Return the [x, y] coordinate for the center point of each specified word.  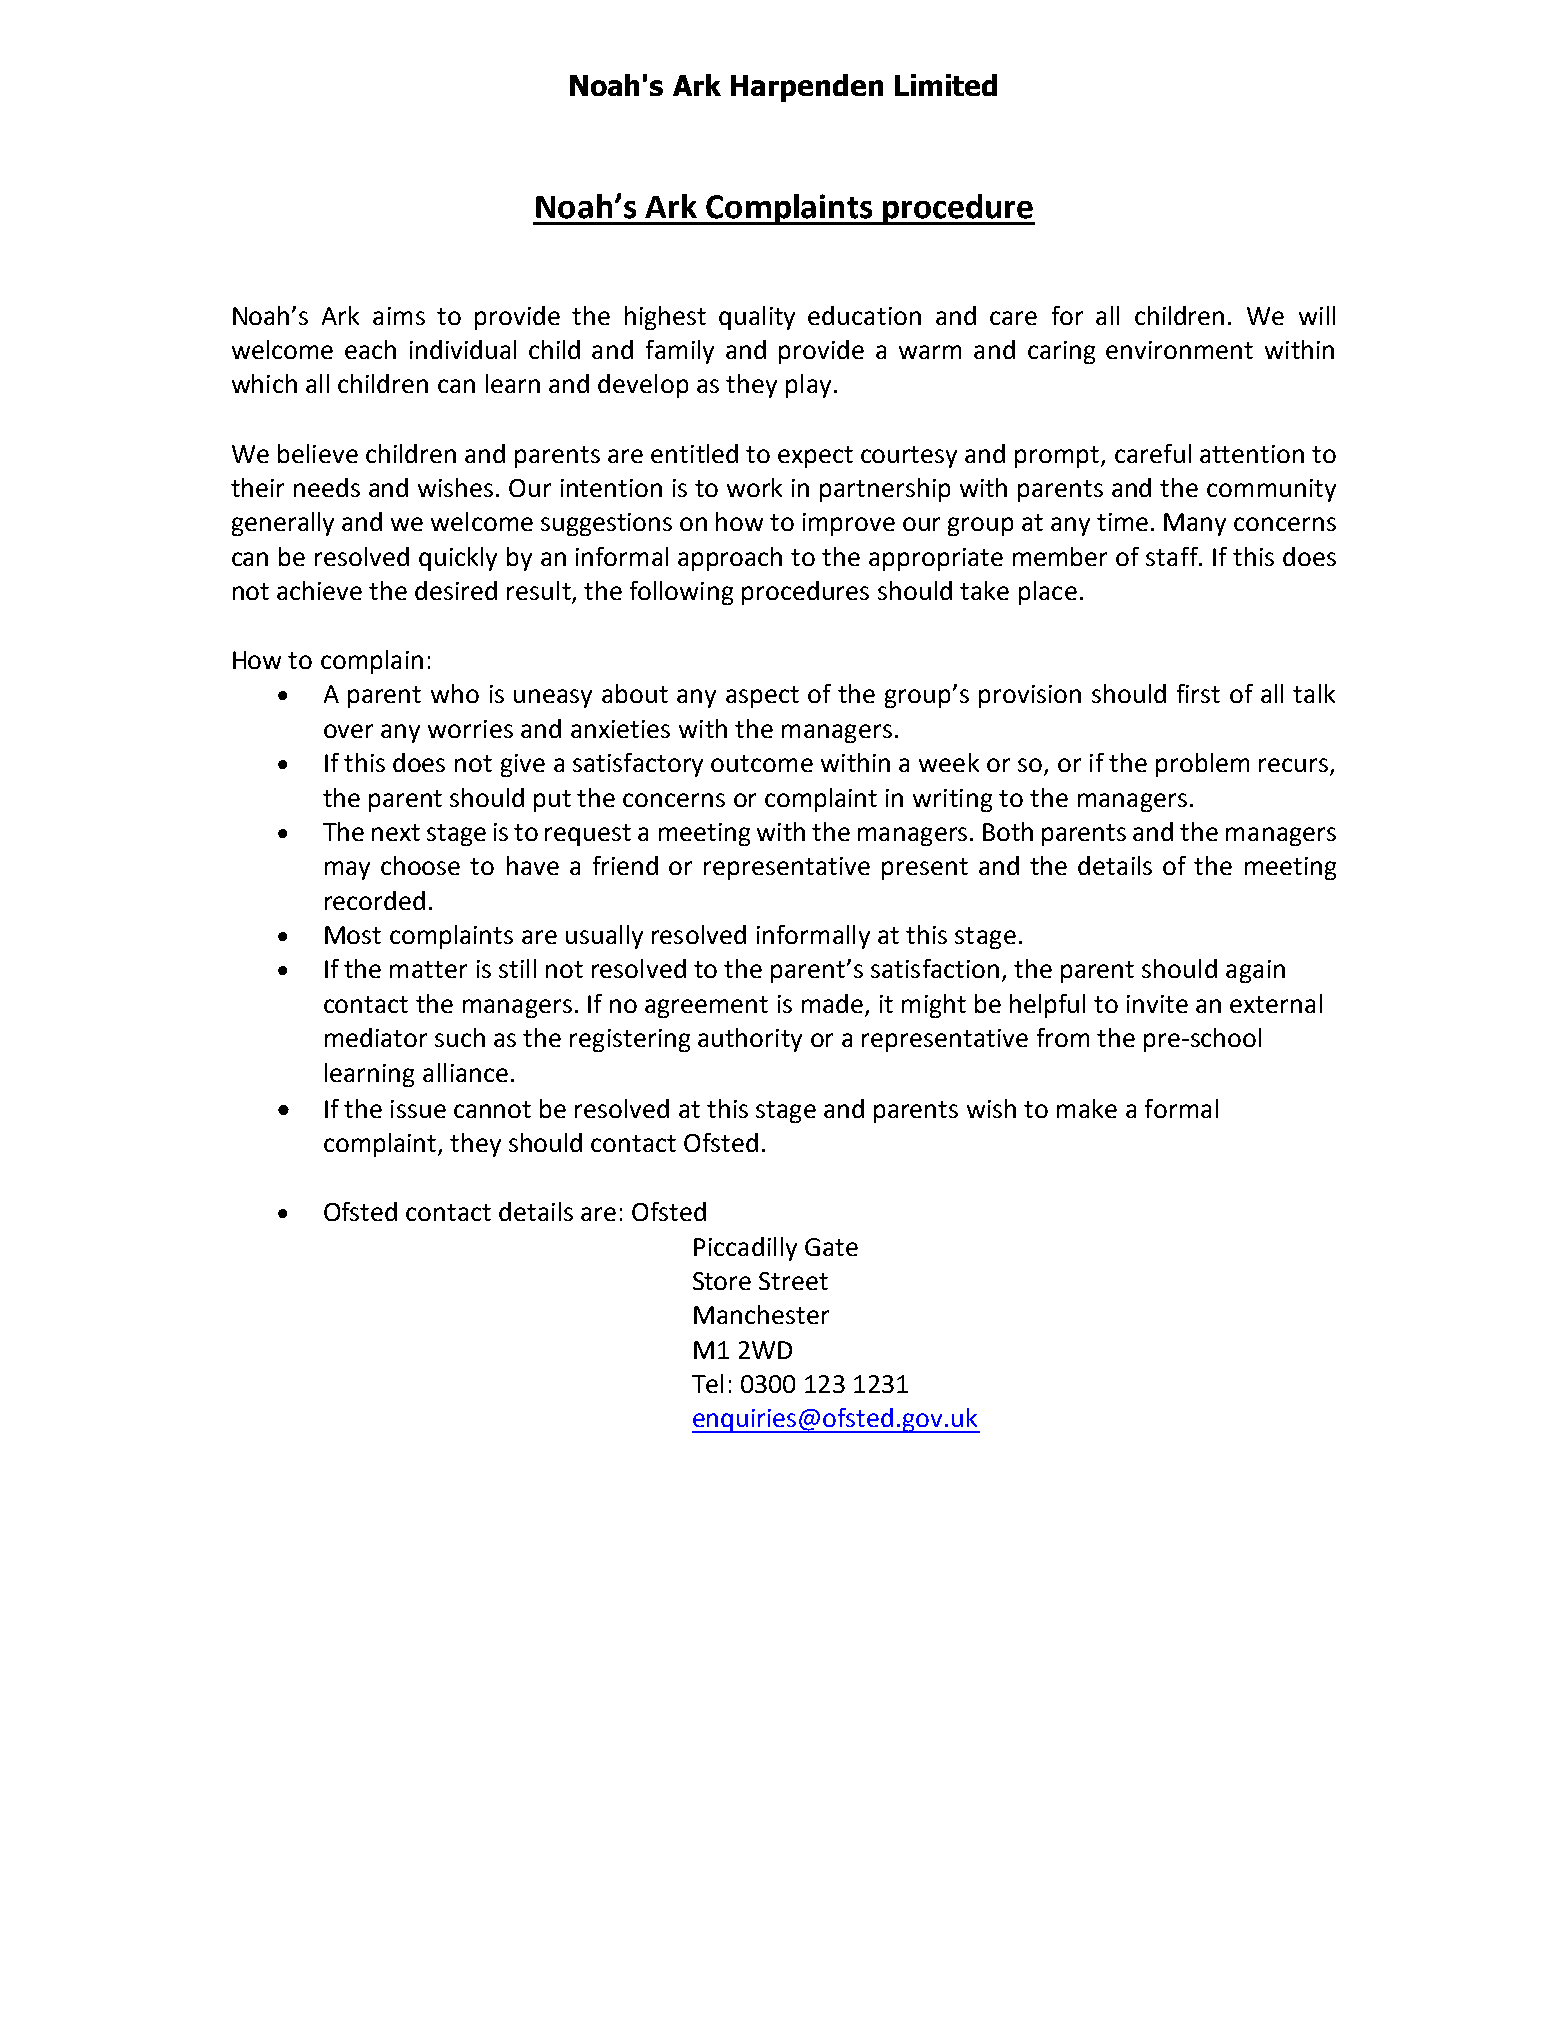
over [348, 731]
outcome [762, 763]
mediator [376, 1037]
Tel [707, 1383]
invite [1157, 1004]
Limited [946, 85]
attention [1252, 454]
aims [399, 316]
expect [815, 457]
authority [750, 1040]
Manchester [761, 1314]
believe [318, 453]
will [1317, 315]
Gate [831, 1247]
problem [1202, 765]
